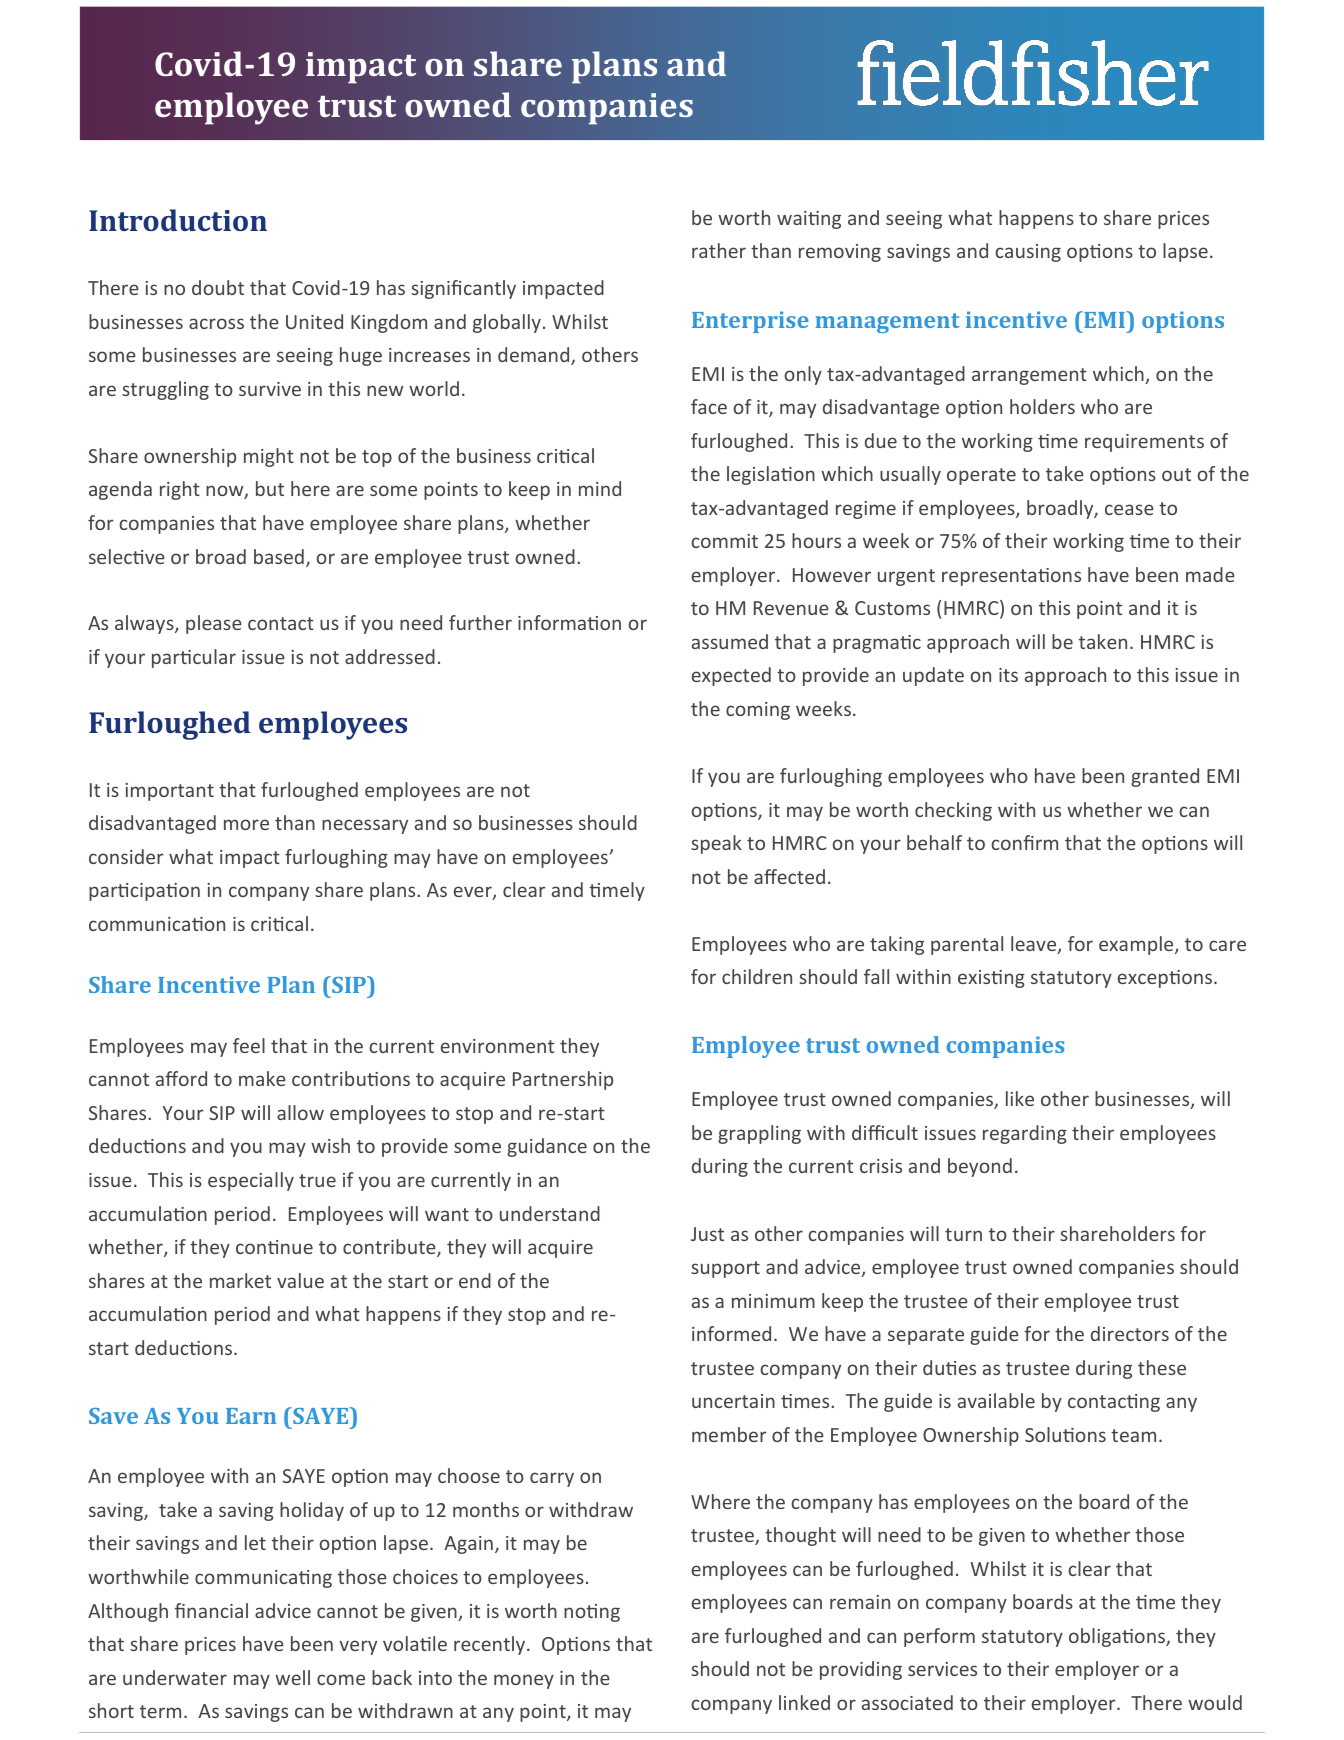  Describe the element at coordinates (719, 250) in the screenshot. I see `rather` at that location.
